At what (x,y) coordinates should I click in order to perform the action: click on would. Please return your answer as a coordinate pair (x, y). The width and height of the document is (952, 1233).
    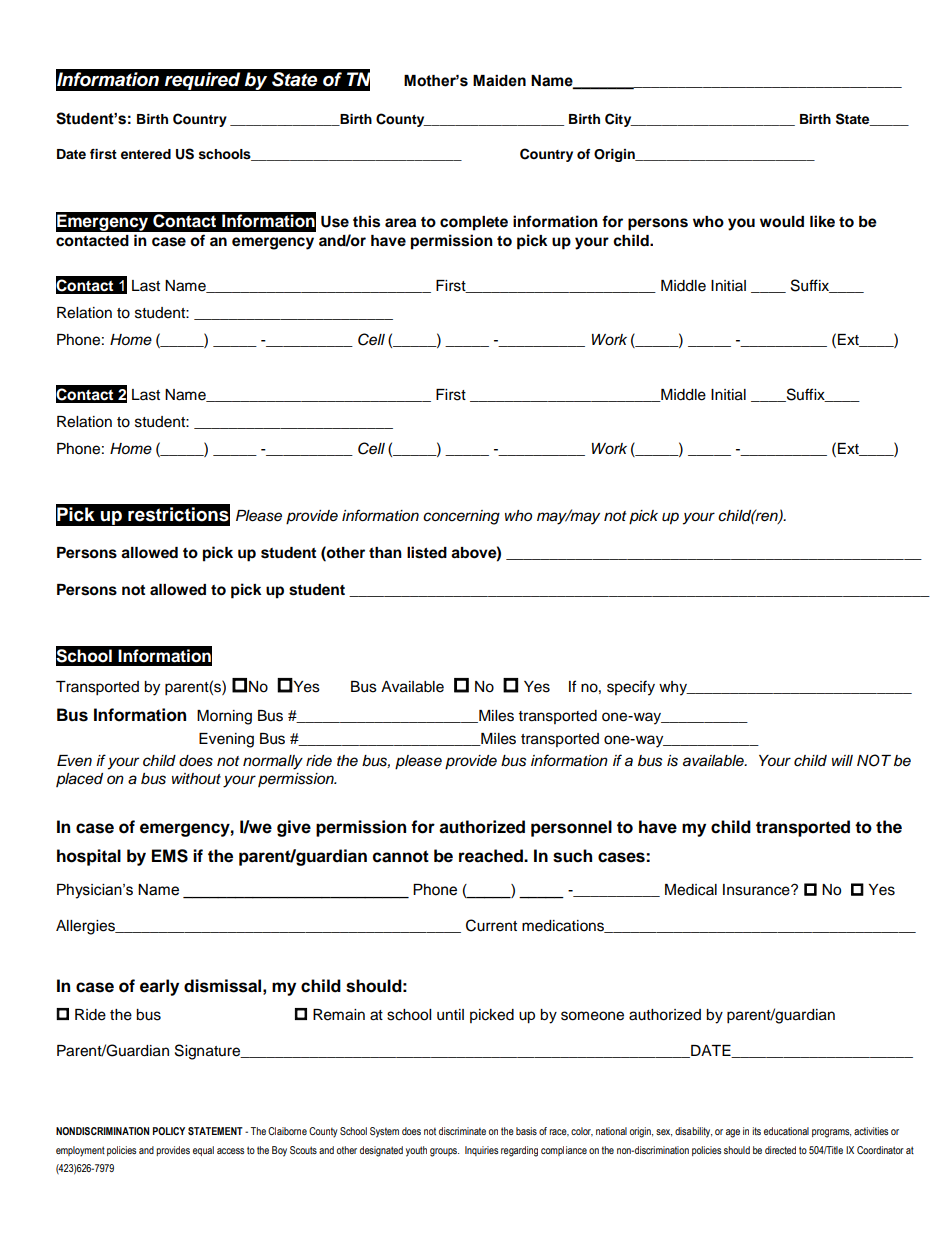
    Looking at the image, I should click on (782, 222).
